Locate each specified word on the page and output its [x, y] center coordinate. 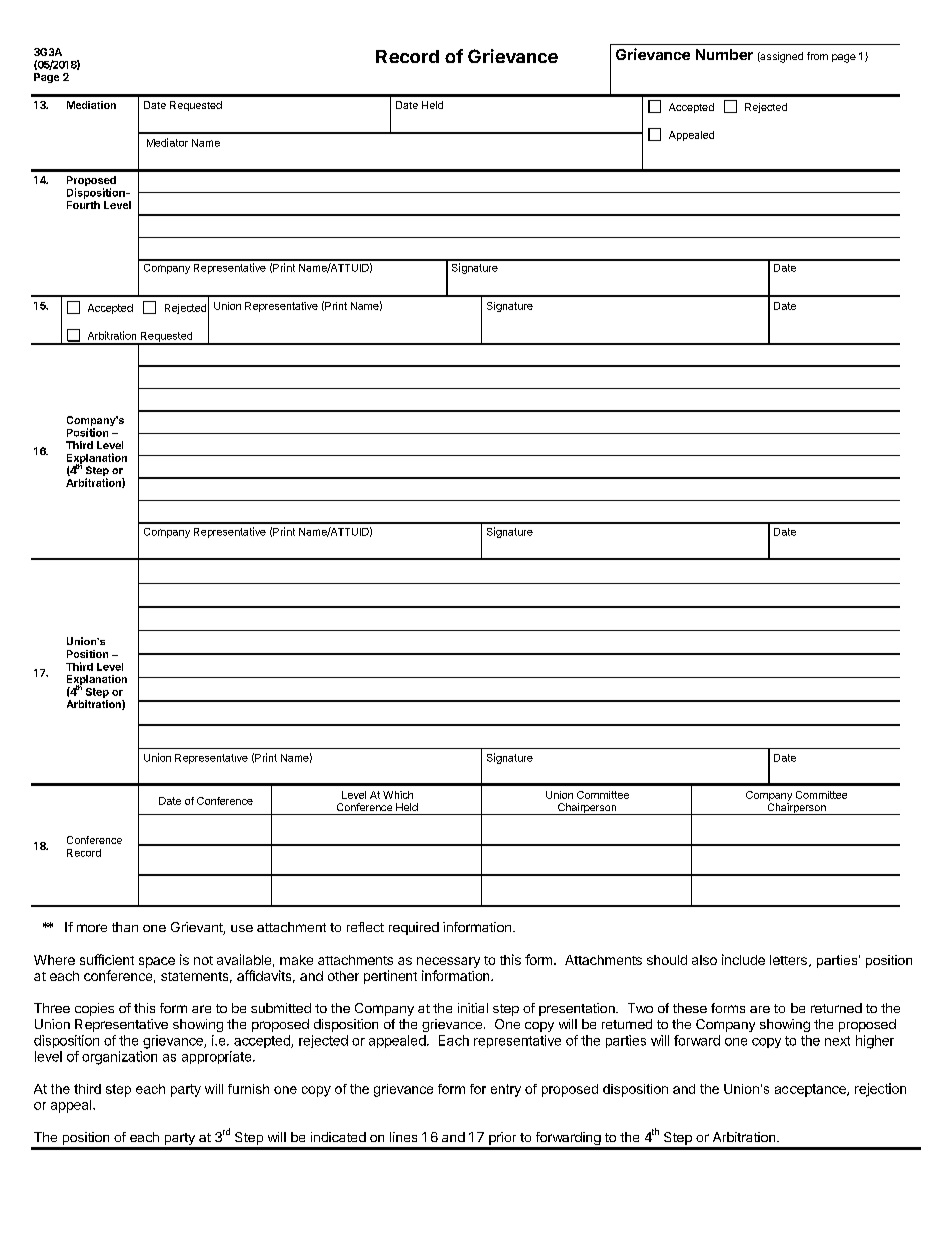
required [414, 928]
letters [788, 960]
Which [398, 795]
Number [724, 54]
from [817, 56]
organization [119, 1058]
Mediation [91, 105]
